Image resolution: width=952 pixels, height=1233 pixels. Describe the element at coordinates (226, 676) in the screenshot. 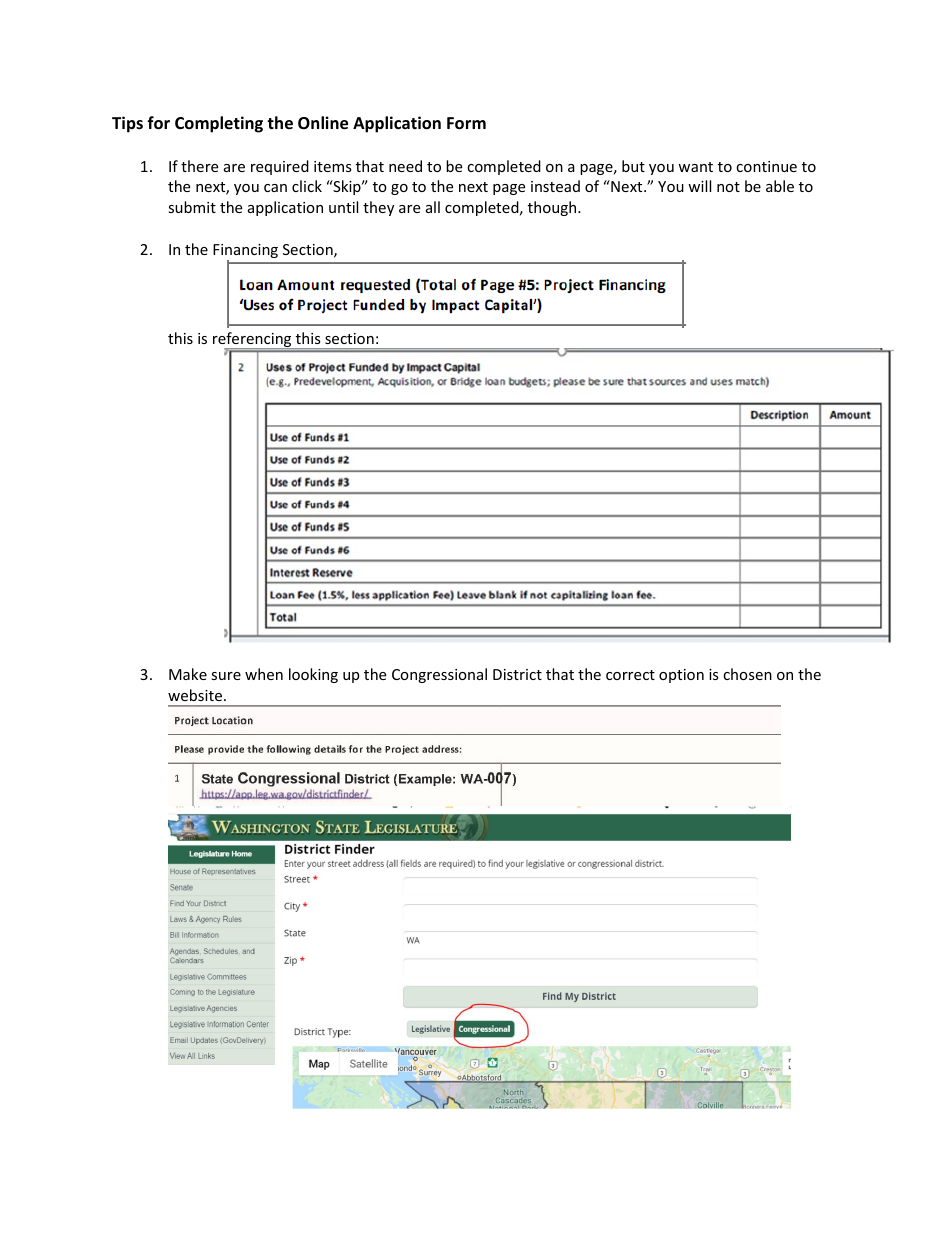

I see `sure` at that location.
